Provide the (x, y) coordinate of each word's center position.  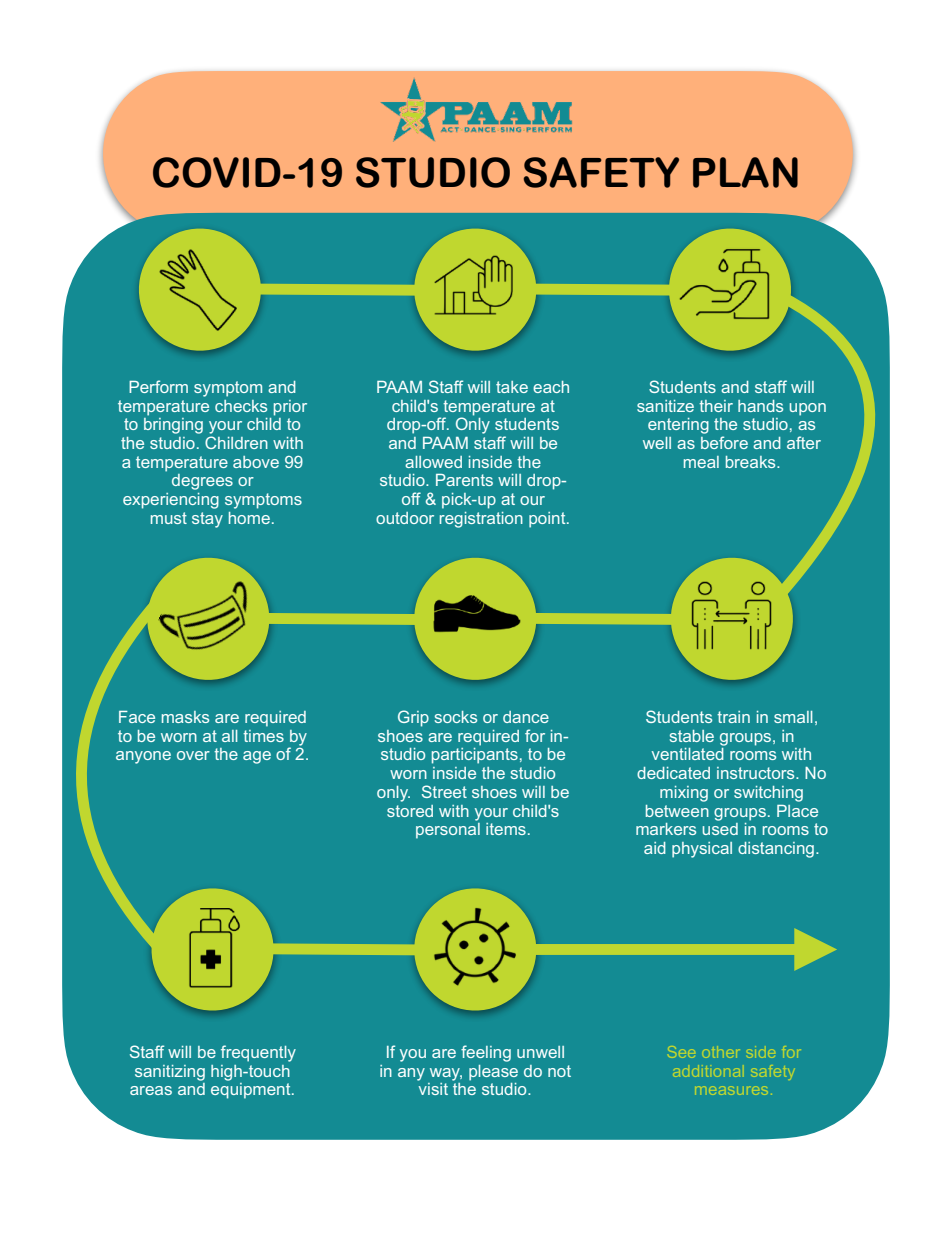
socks (456, 717)
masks (185, 717)
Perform (158, 386)
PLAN (745, 172)
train (733, 717)
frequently (258, 1053)
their (716, 406)
